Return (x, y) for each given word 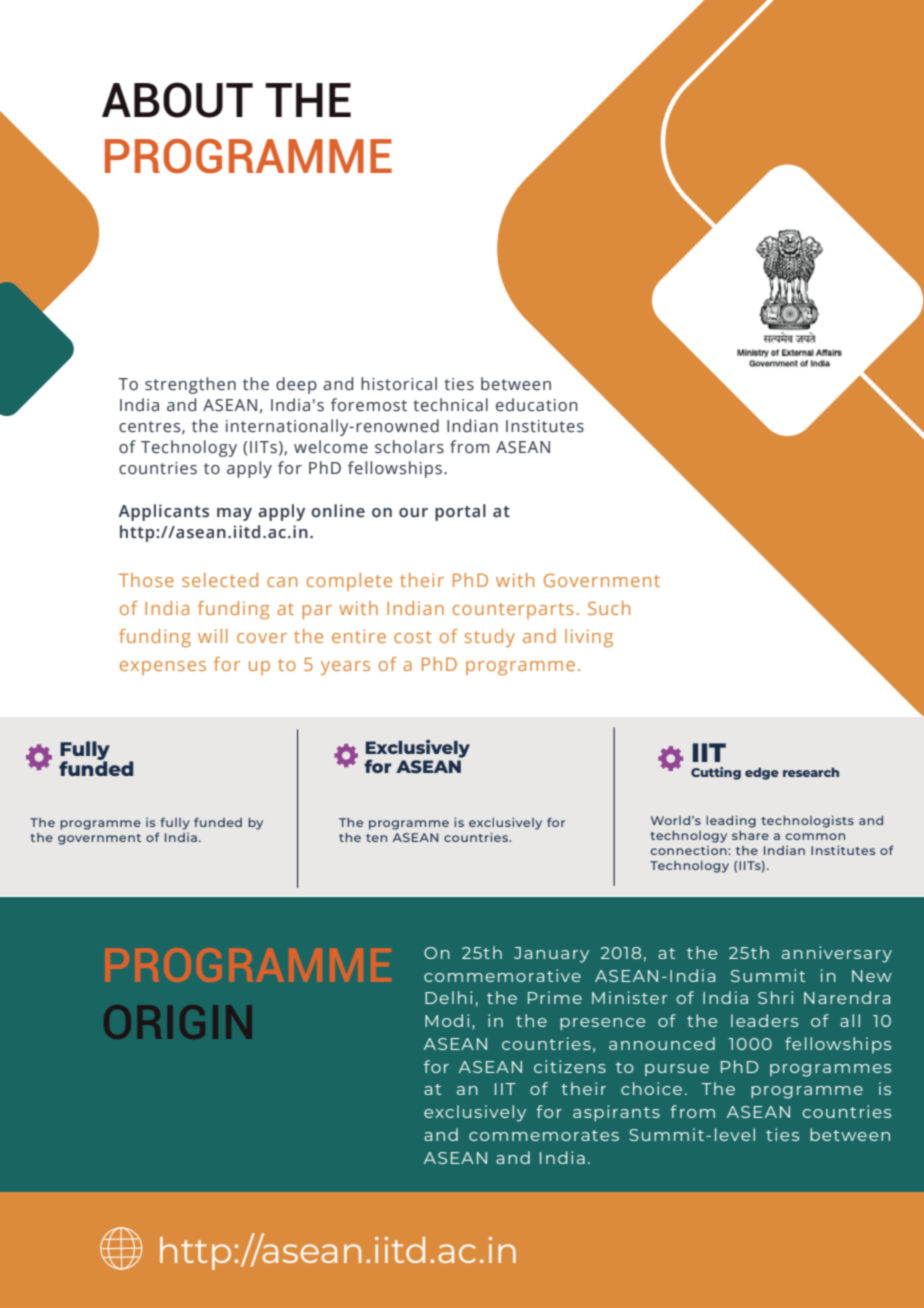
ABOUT (177, 100)
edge (762, 773)
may (234, 514)
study (490, 638)
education (537, 405)
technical (450, 405)
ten (376, 838)
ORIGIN (177, 1022)
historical (399, 384)
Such (609, 608)
